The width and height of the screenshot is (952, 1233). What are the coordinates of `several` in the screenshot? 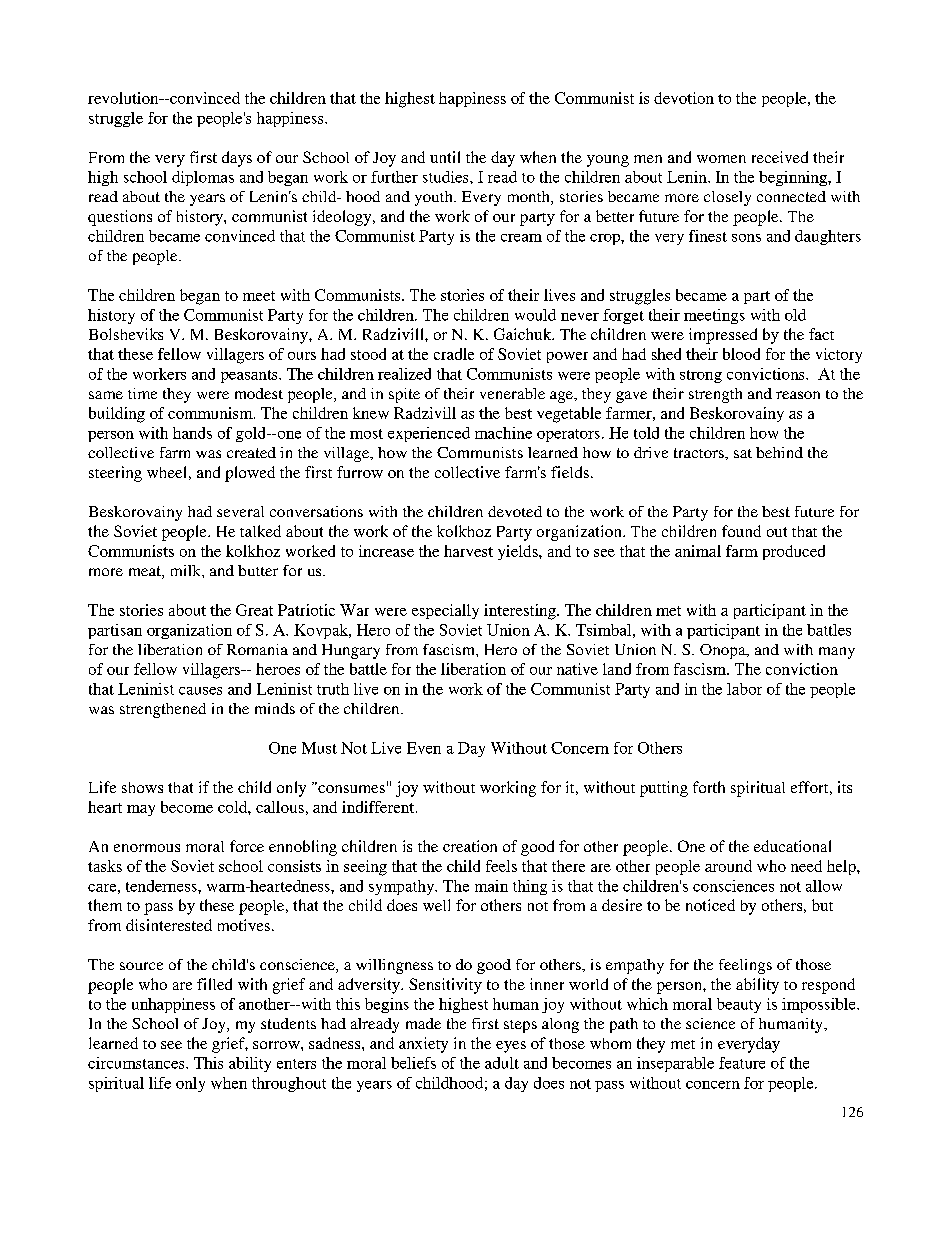 It's located at (240, 511).
